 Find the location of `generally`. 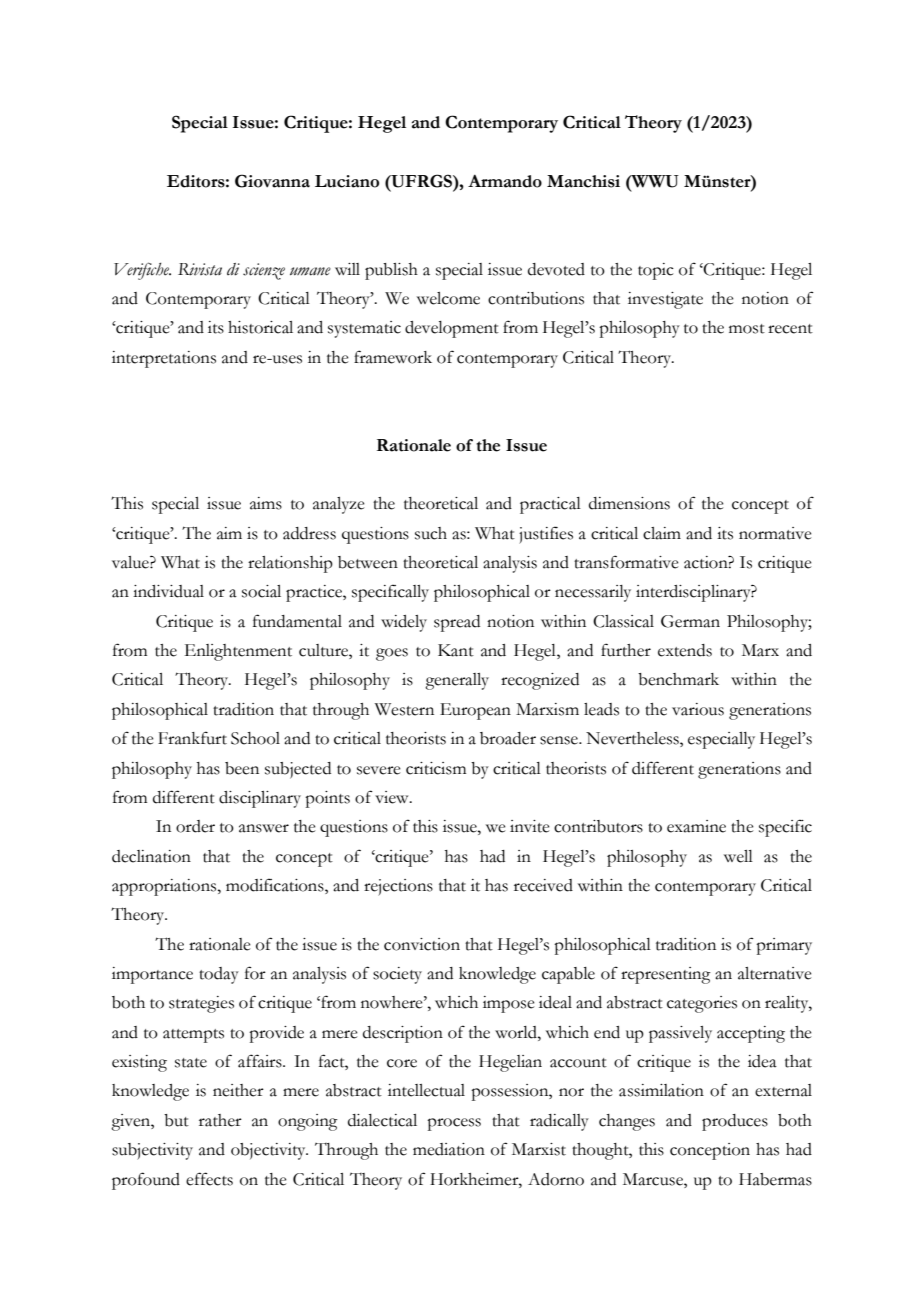

generally is located at coordinates (457, 681).
